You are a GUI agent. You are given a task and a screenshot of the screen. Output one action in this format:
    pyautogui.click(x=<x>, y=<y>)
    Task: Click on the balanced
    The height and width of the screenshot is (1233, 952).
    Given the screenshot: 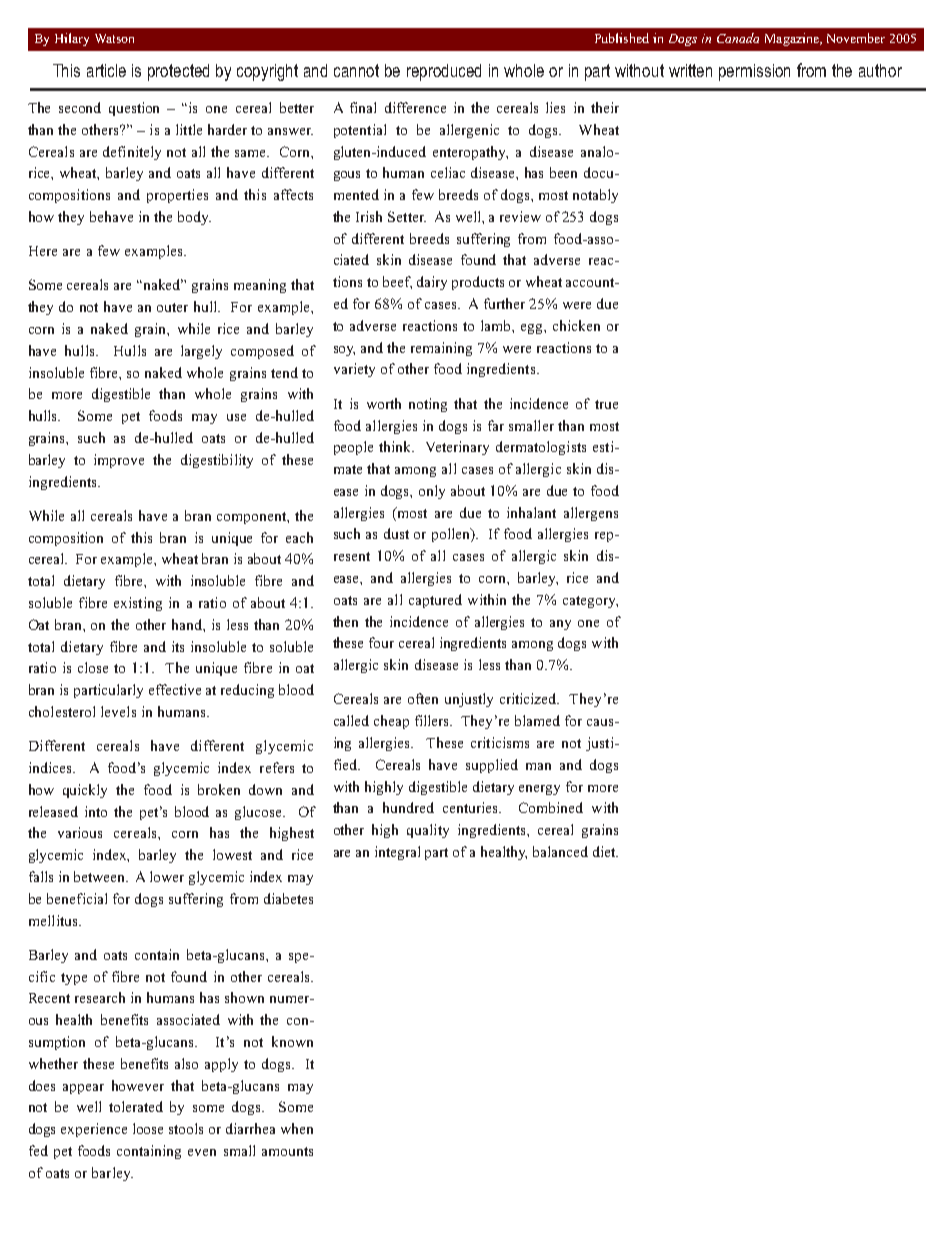 What is the action you would take?
    pyautogui.click(x=560, y=851)
